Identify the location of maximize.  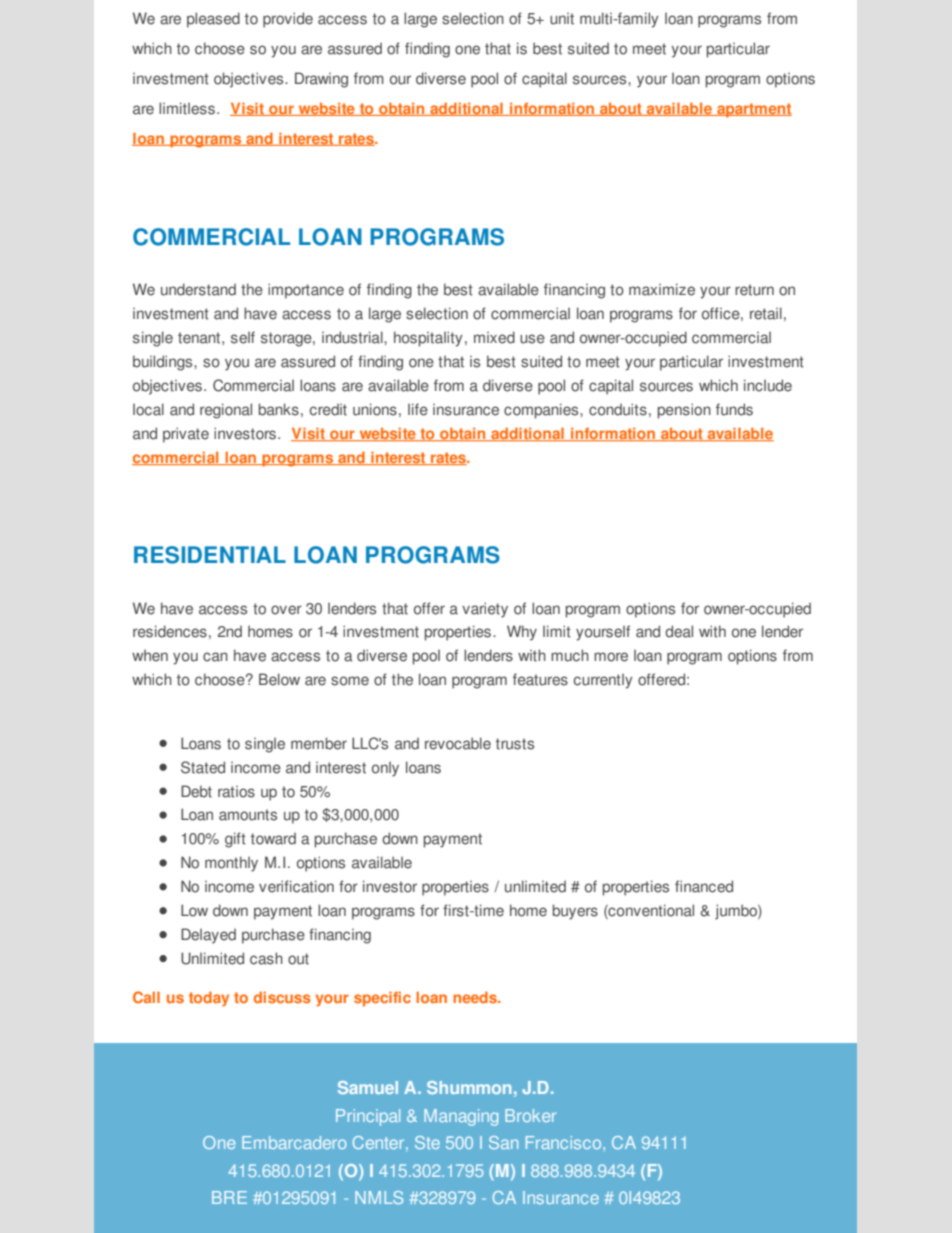
(662, 289).
